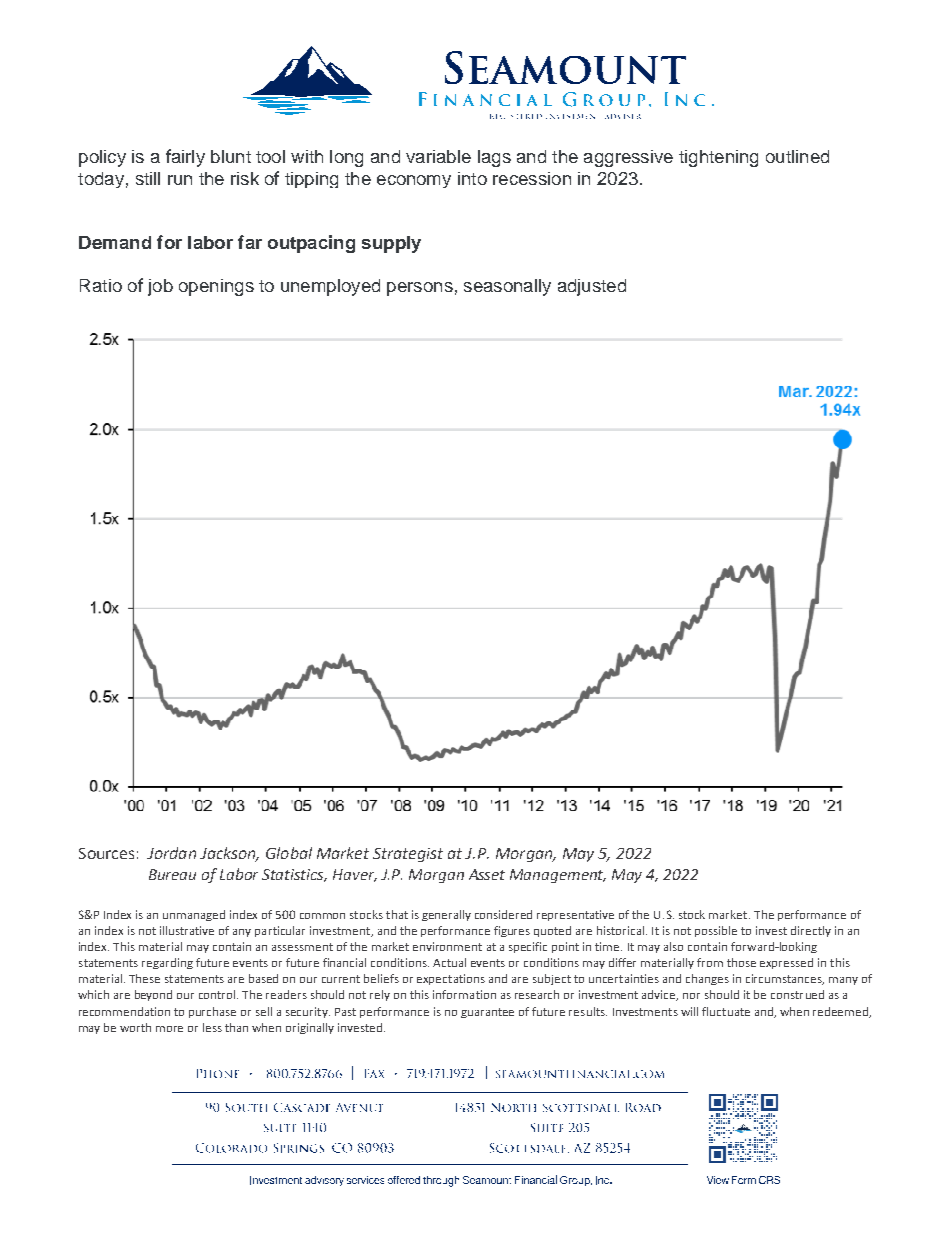  What do you see at coordinates (472, 178) in the page?
I see `into` at bounding box center [472, 178].
